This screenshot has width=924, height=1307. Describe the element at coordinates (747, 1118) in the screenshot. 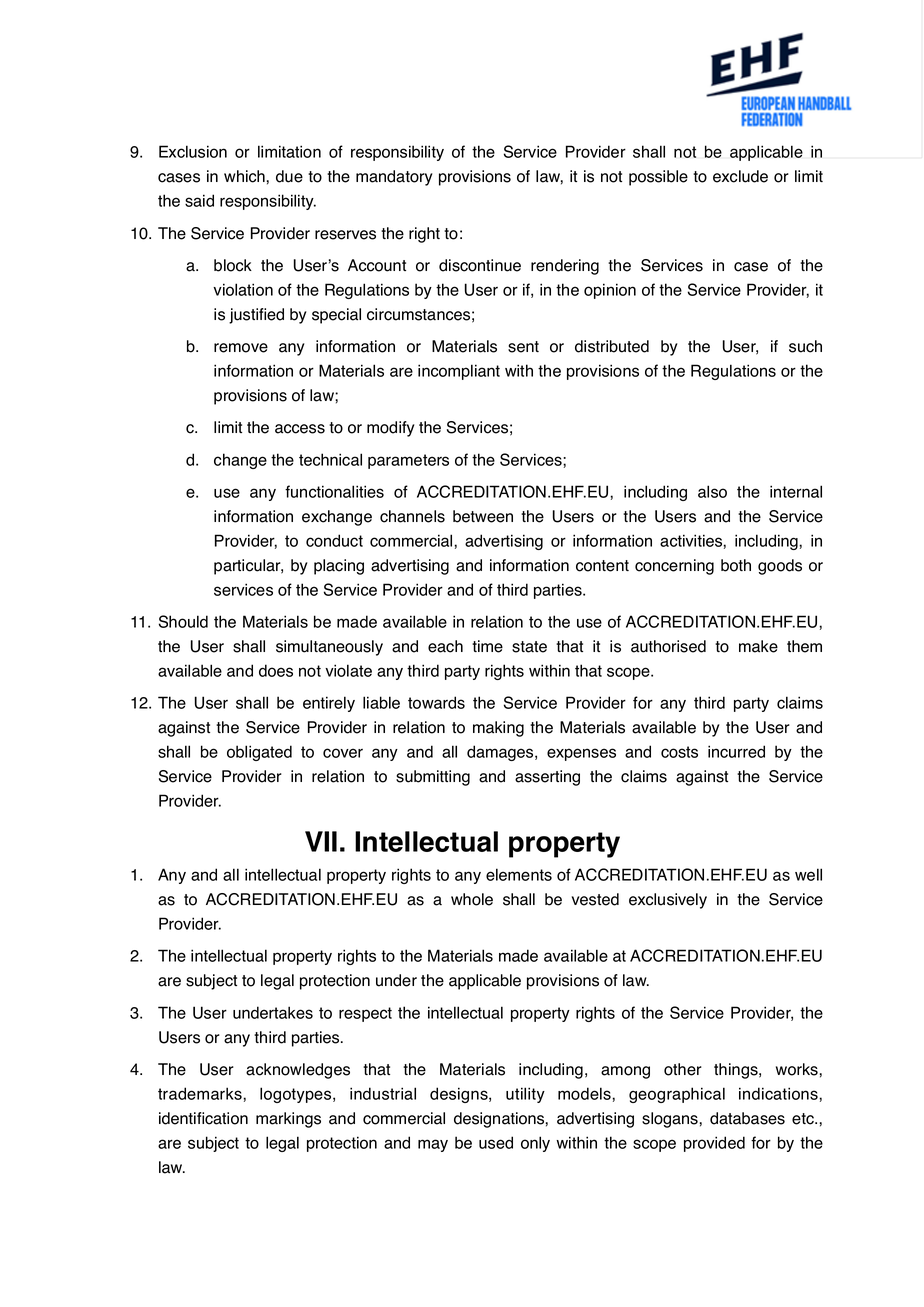

I see `databases` at that location.
